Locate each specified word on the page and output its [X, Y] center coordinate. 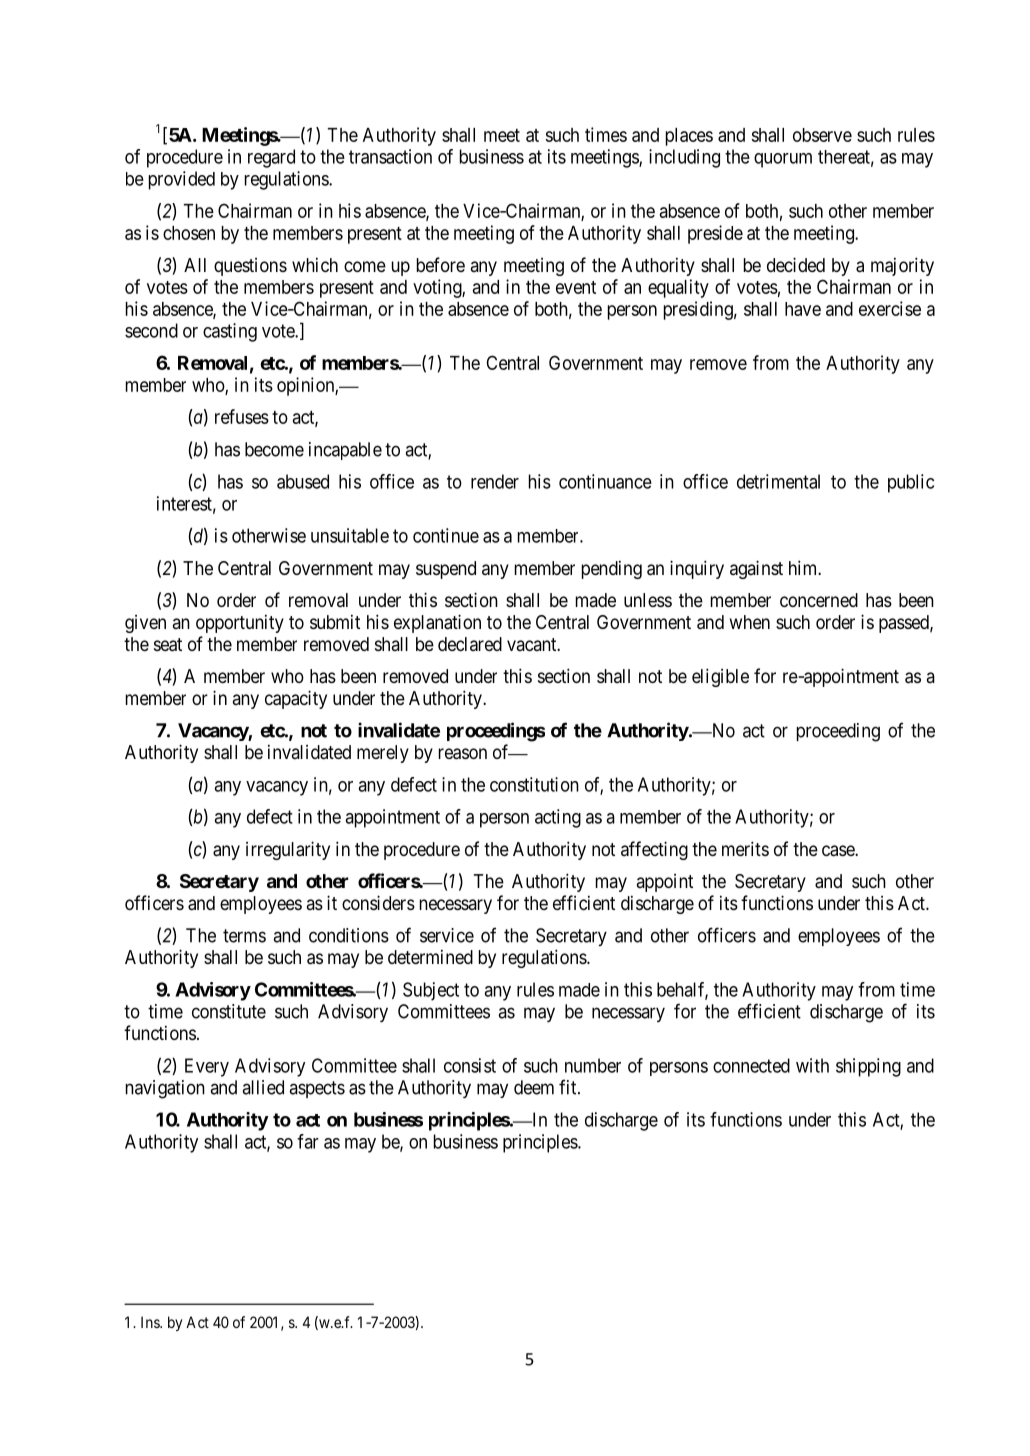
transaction [390, 156]
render [495, 481]
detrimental [778, 481]
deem [534, 1087]
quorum [783, 160]
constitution [534, 784]
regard [271, 158]
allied [263, 1087]
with [812, 1065]
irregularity [288, 850]
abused [303, 481]
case [839, 851]
